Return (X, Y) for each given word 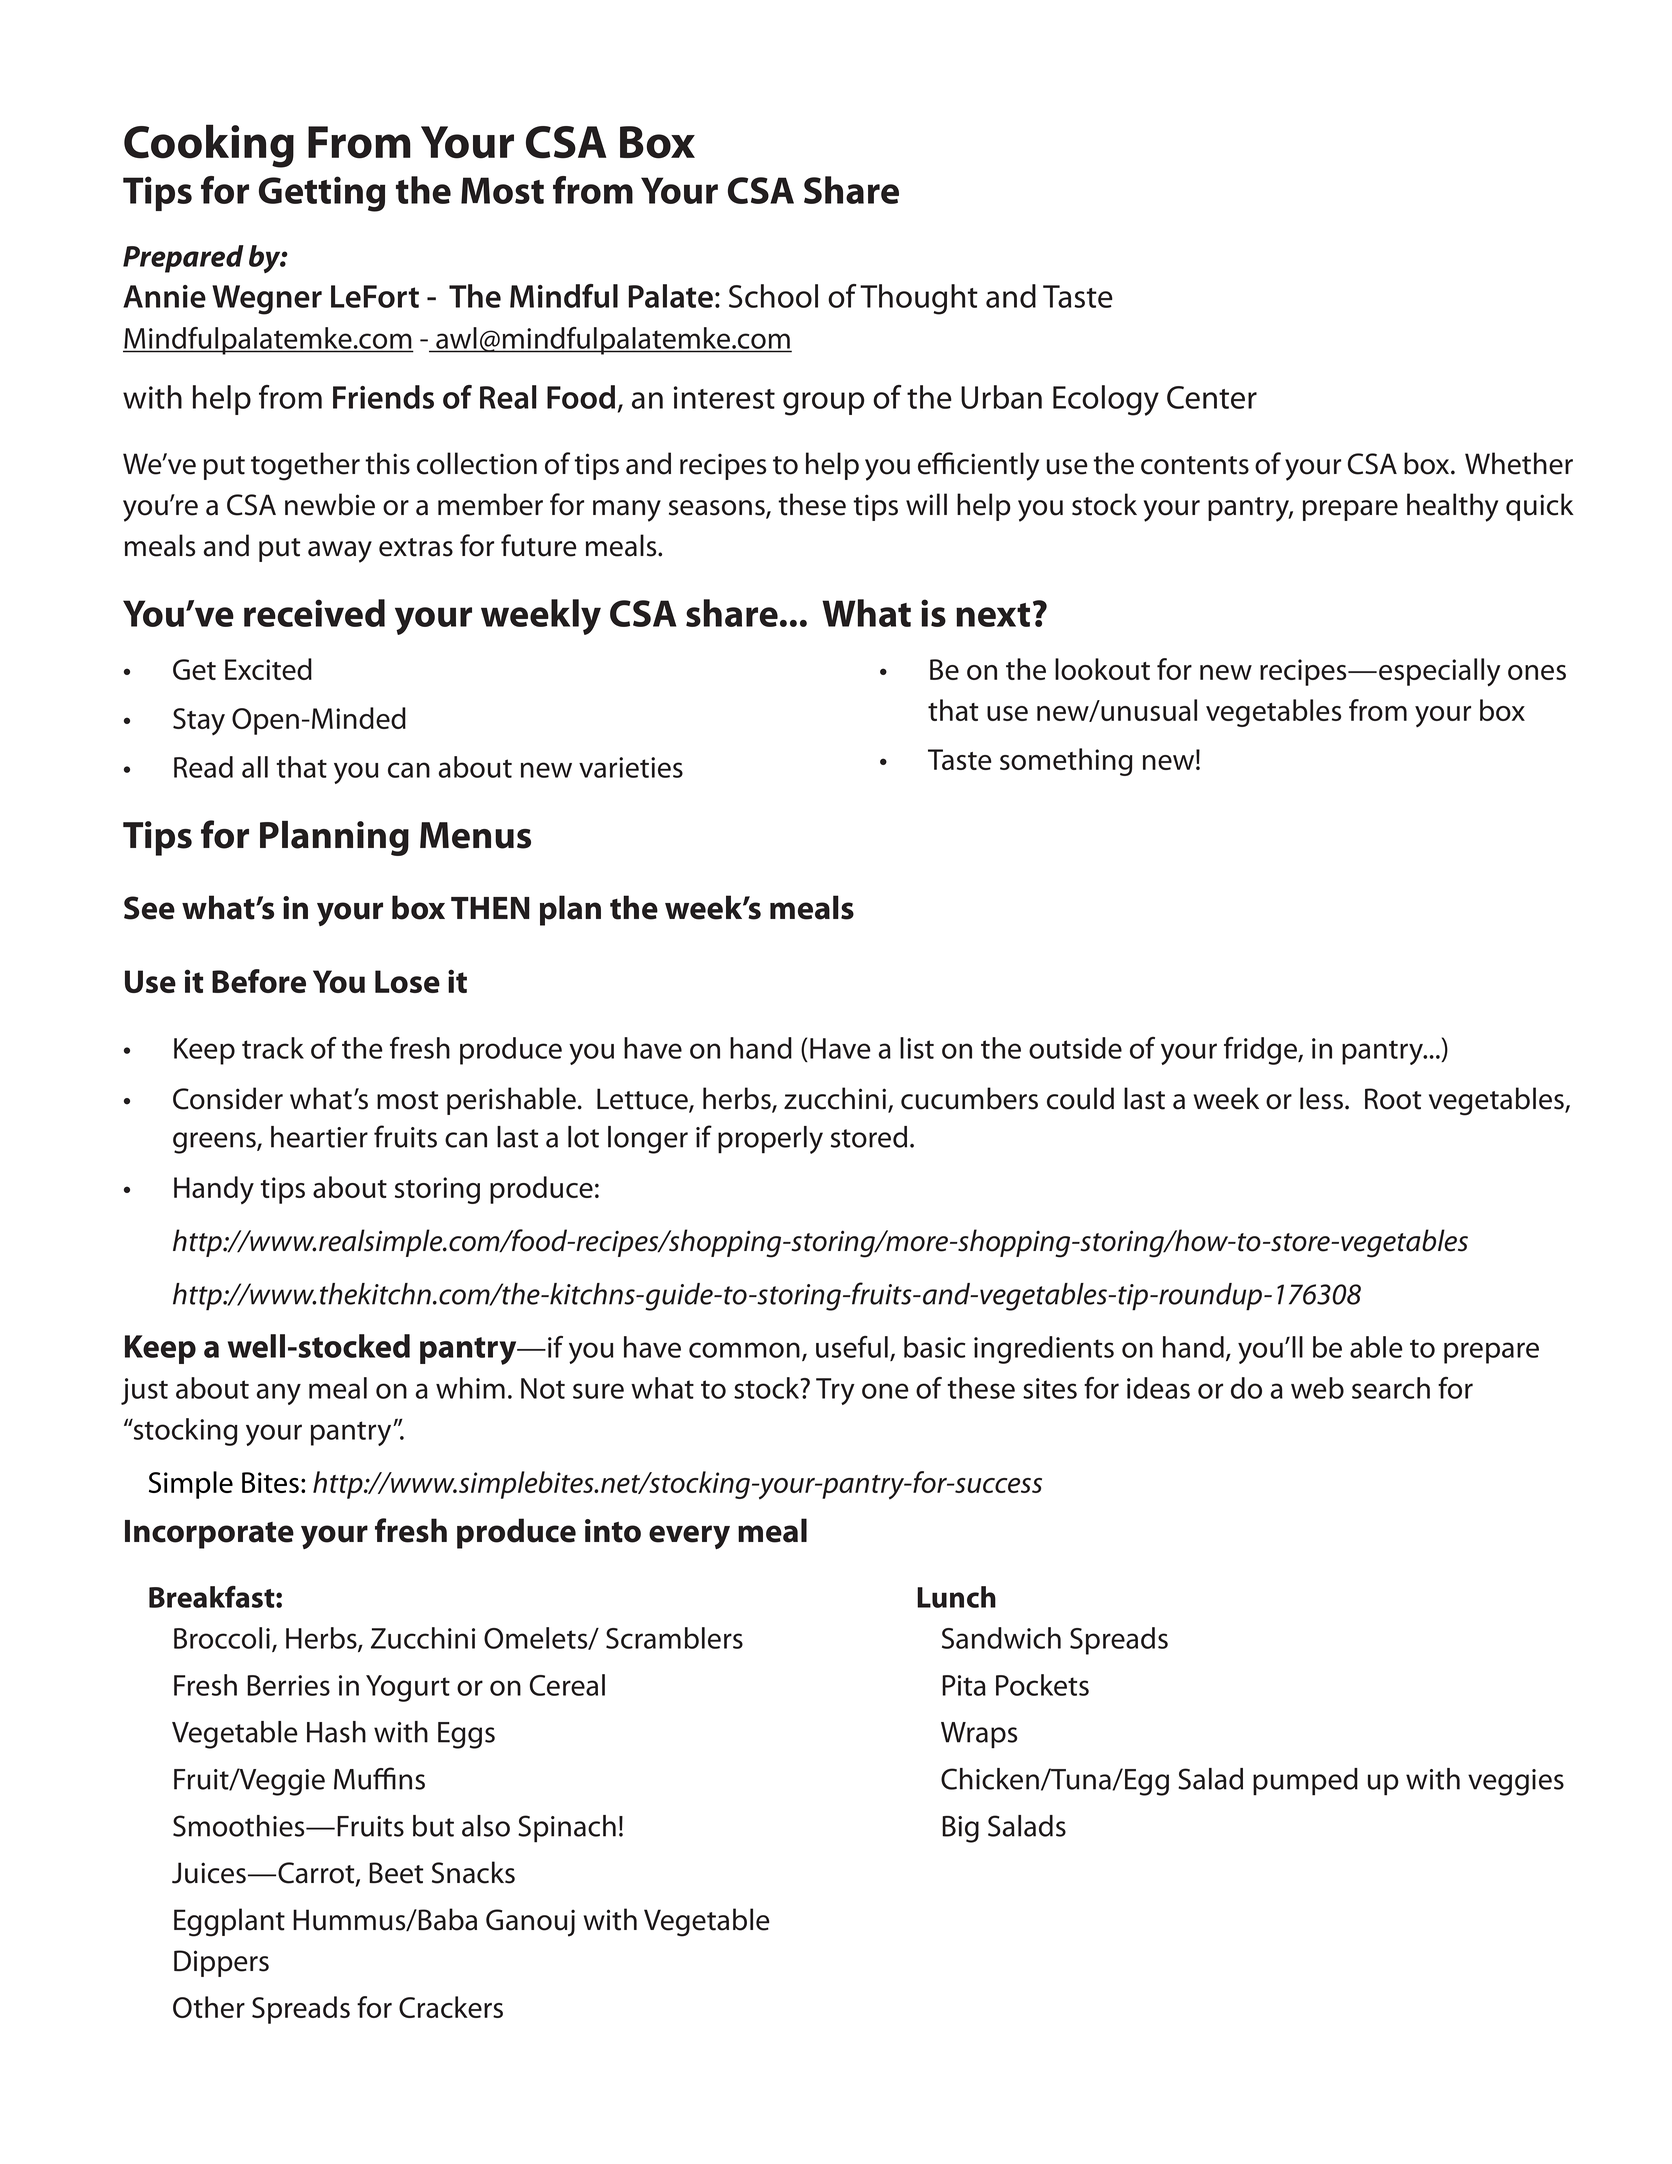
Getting (322, 194)
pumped (1305, 1782)
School (773, 296)
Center (1212, 397)
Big (960, 1829)
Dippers (221, 1963)
